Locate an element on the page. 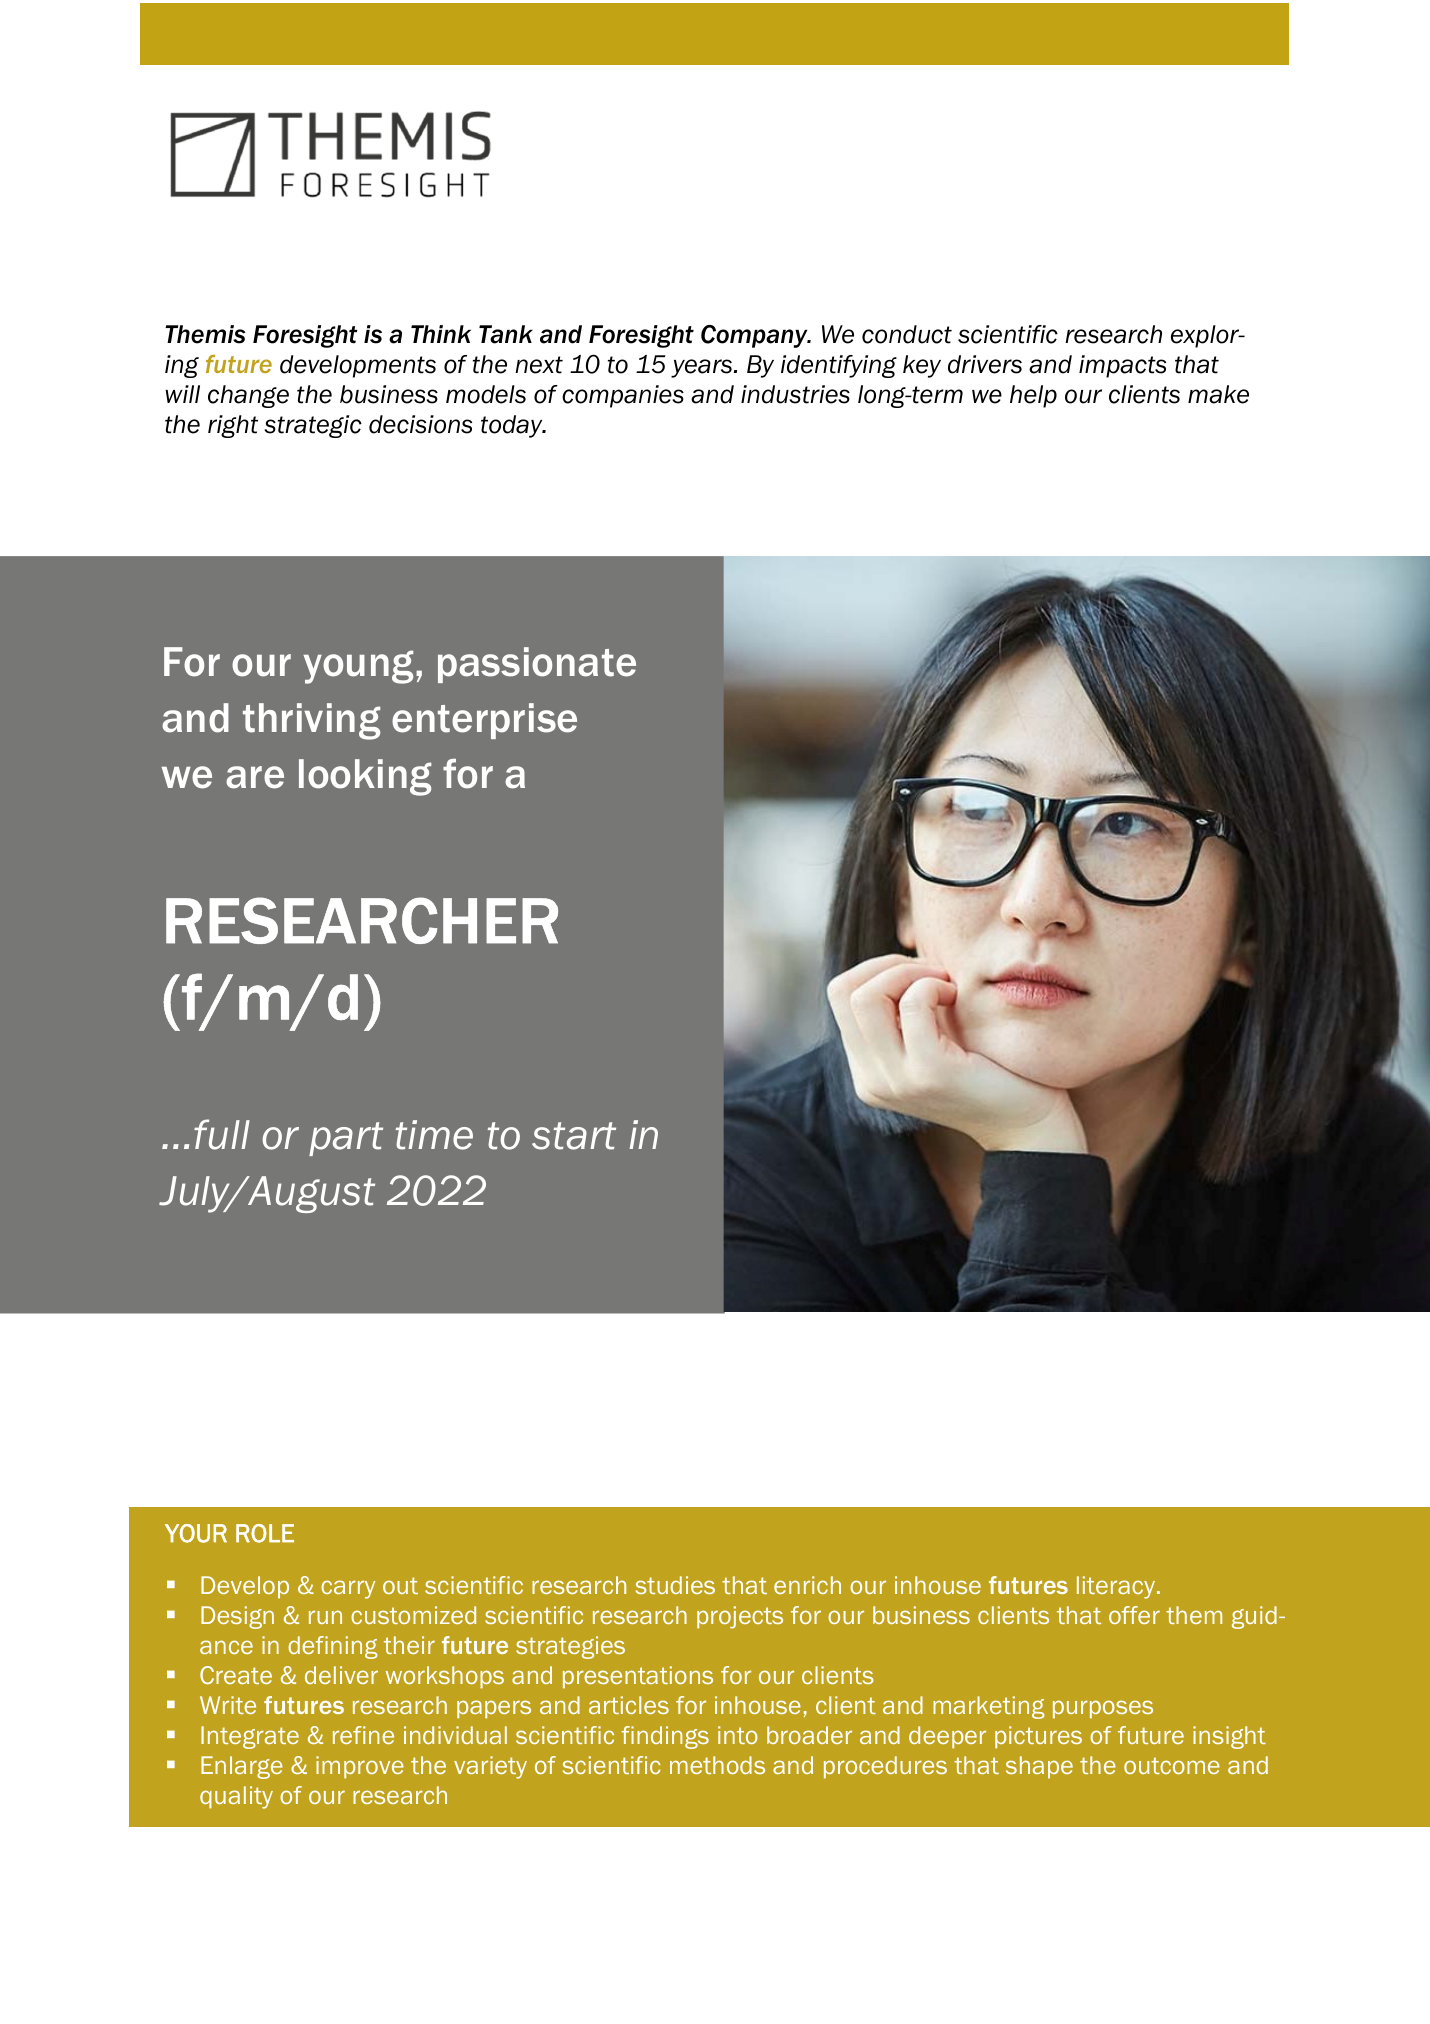 This page has height=2024, width=1430. impacts is located at coordinates (1122, 366).
